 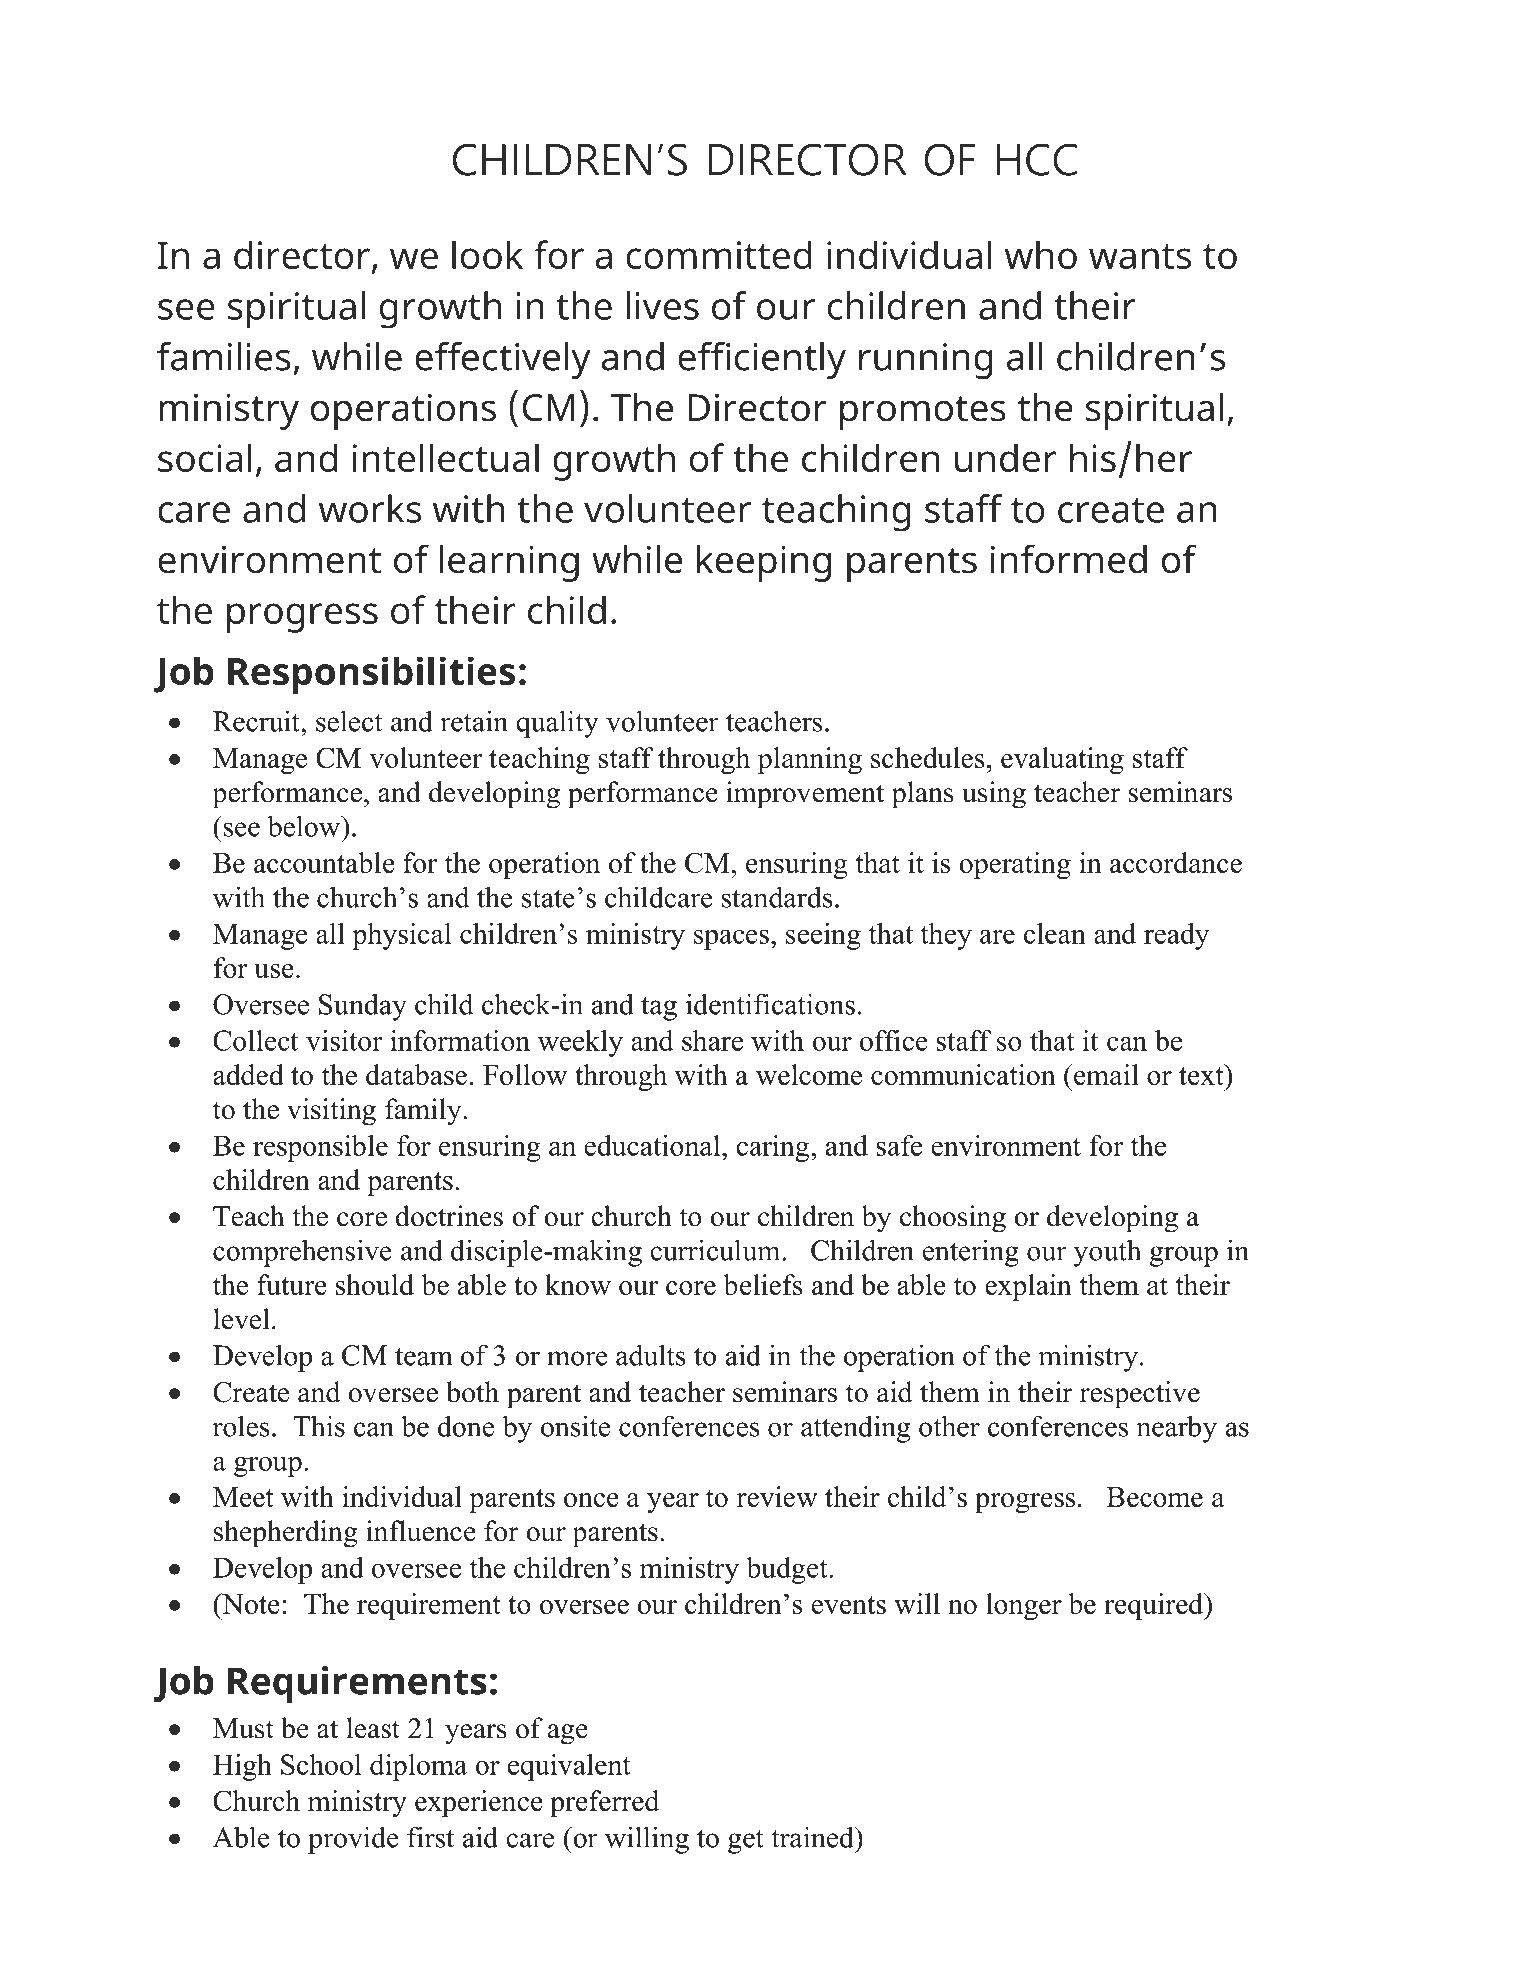 I want to click on tag, so click(x=659, y=1008).
